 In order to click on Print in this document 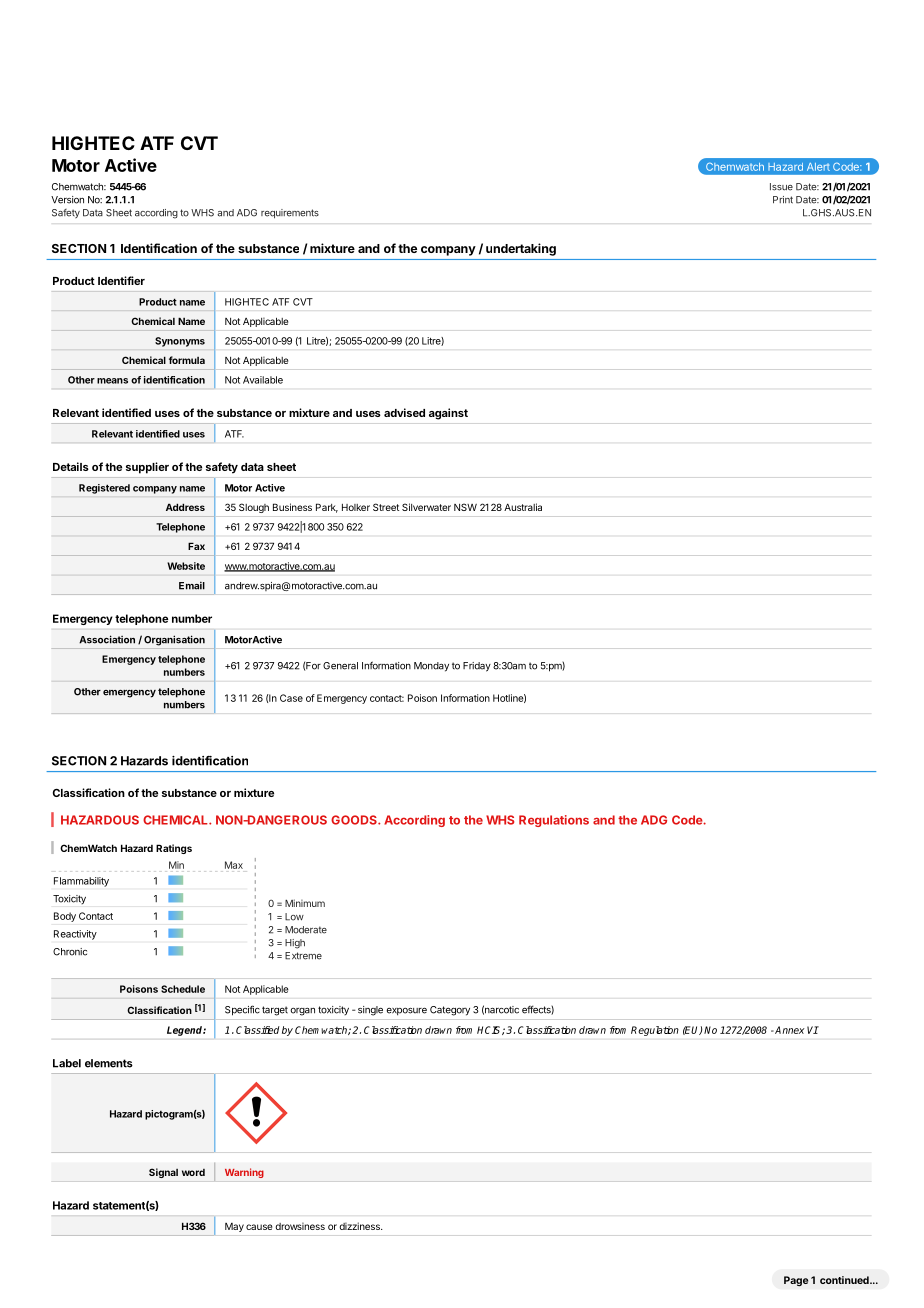, I will do `click(783, 200)`.
